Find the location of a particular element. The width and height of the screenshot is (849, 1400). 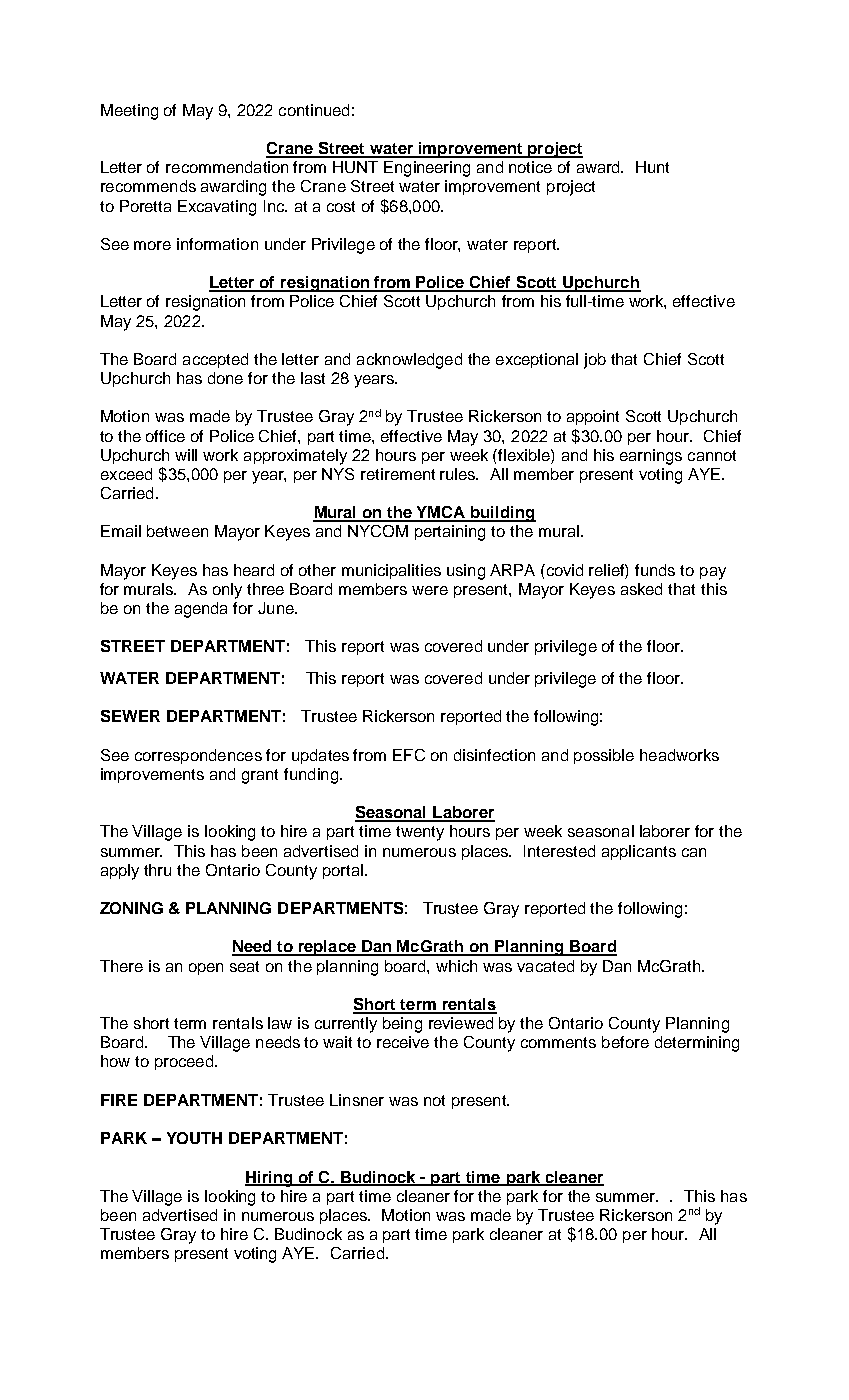

asked is located at coordinates (641, 589).
